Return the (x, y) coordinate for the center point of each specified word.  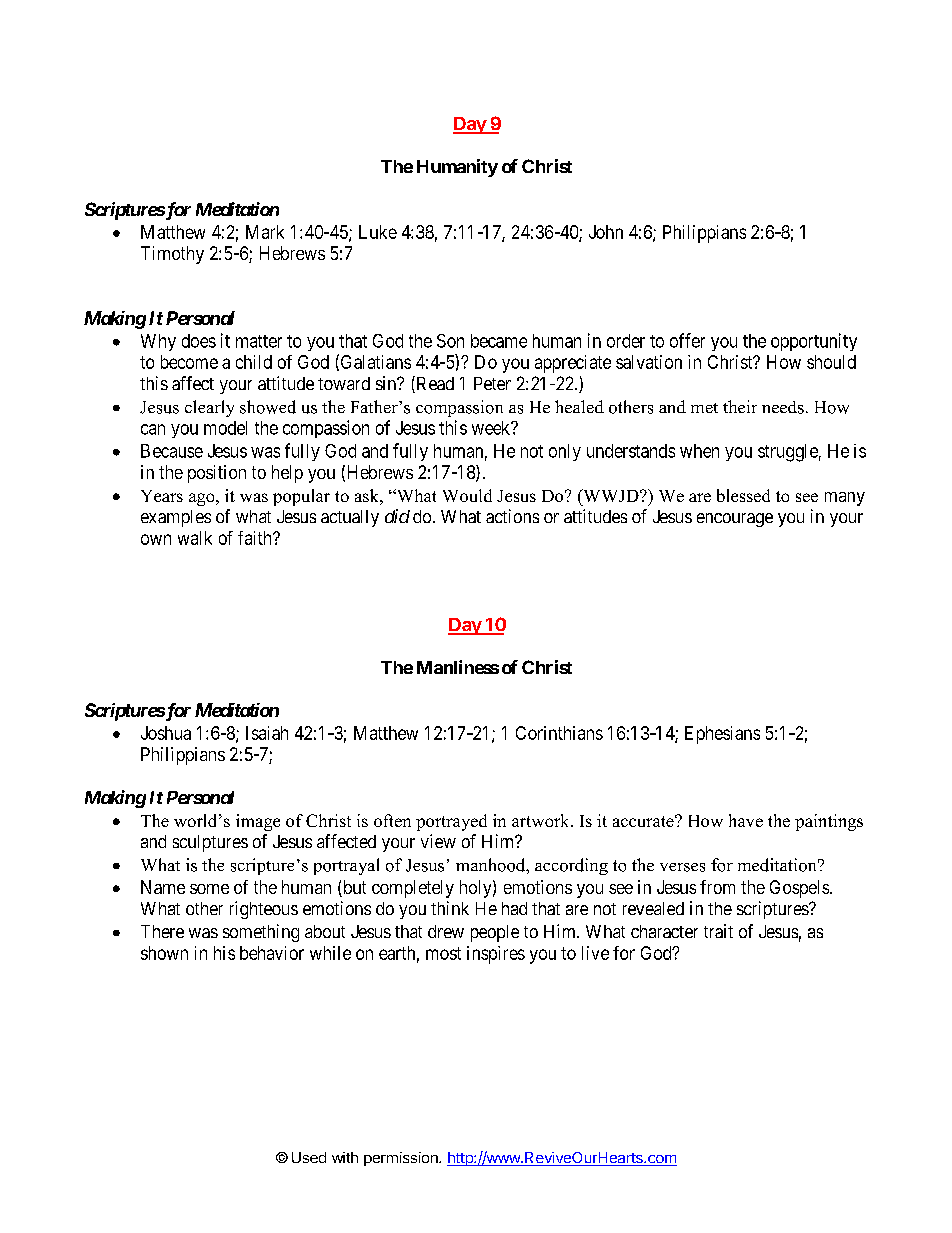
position (217, 474)
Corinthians (559, 733)
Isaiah (267, 733)
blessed (743, 495)
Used (309, 1157)
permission (402, 1159)
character (664, 931)
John (606, 232)
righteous (264, 910)
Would (467, 495)
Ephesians (722, 735)
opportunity (814, 342)
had (514, 908)
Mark (265, 232)
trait (718, 931)
